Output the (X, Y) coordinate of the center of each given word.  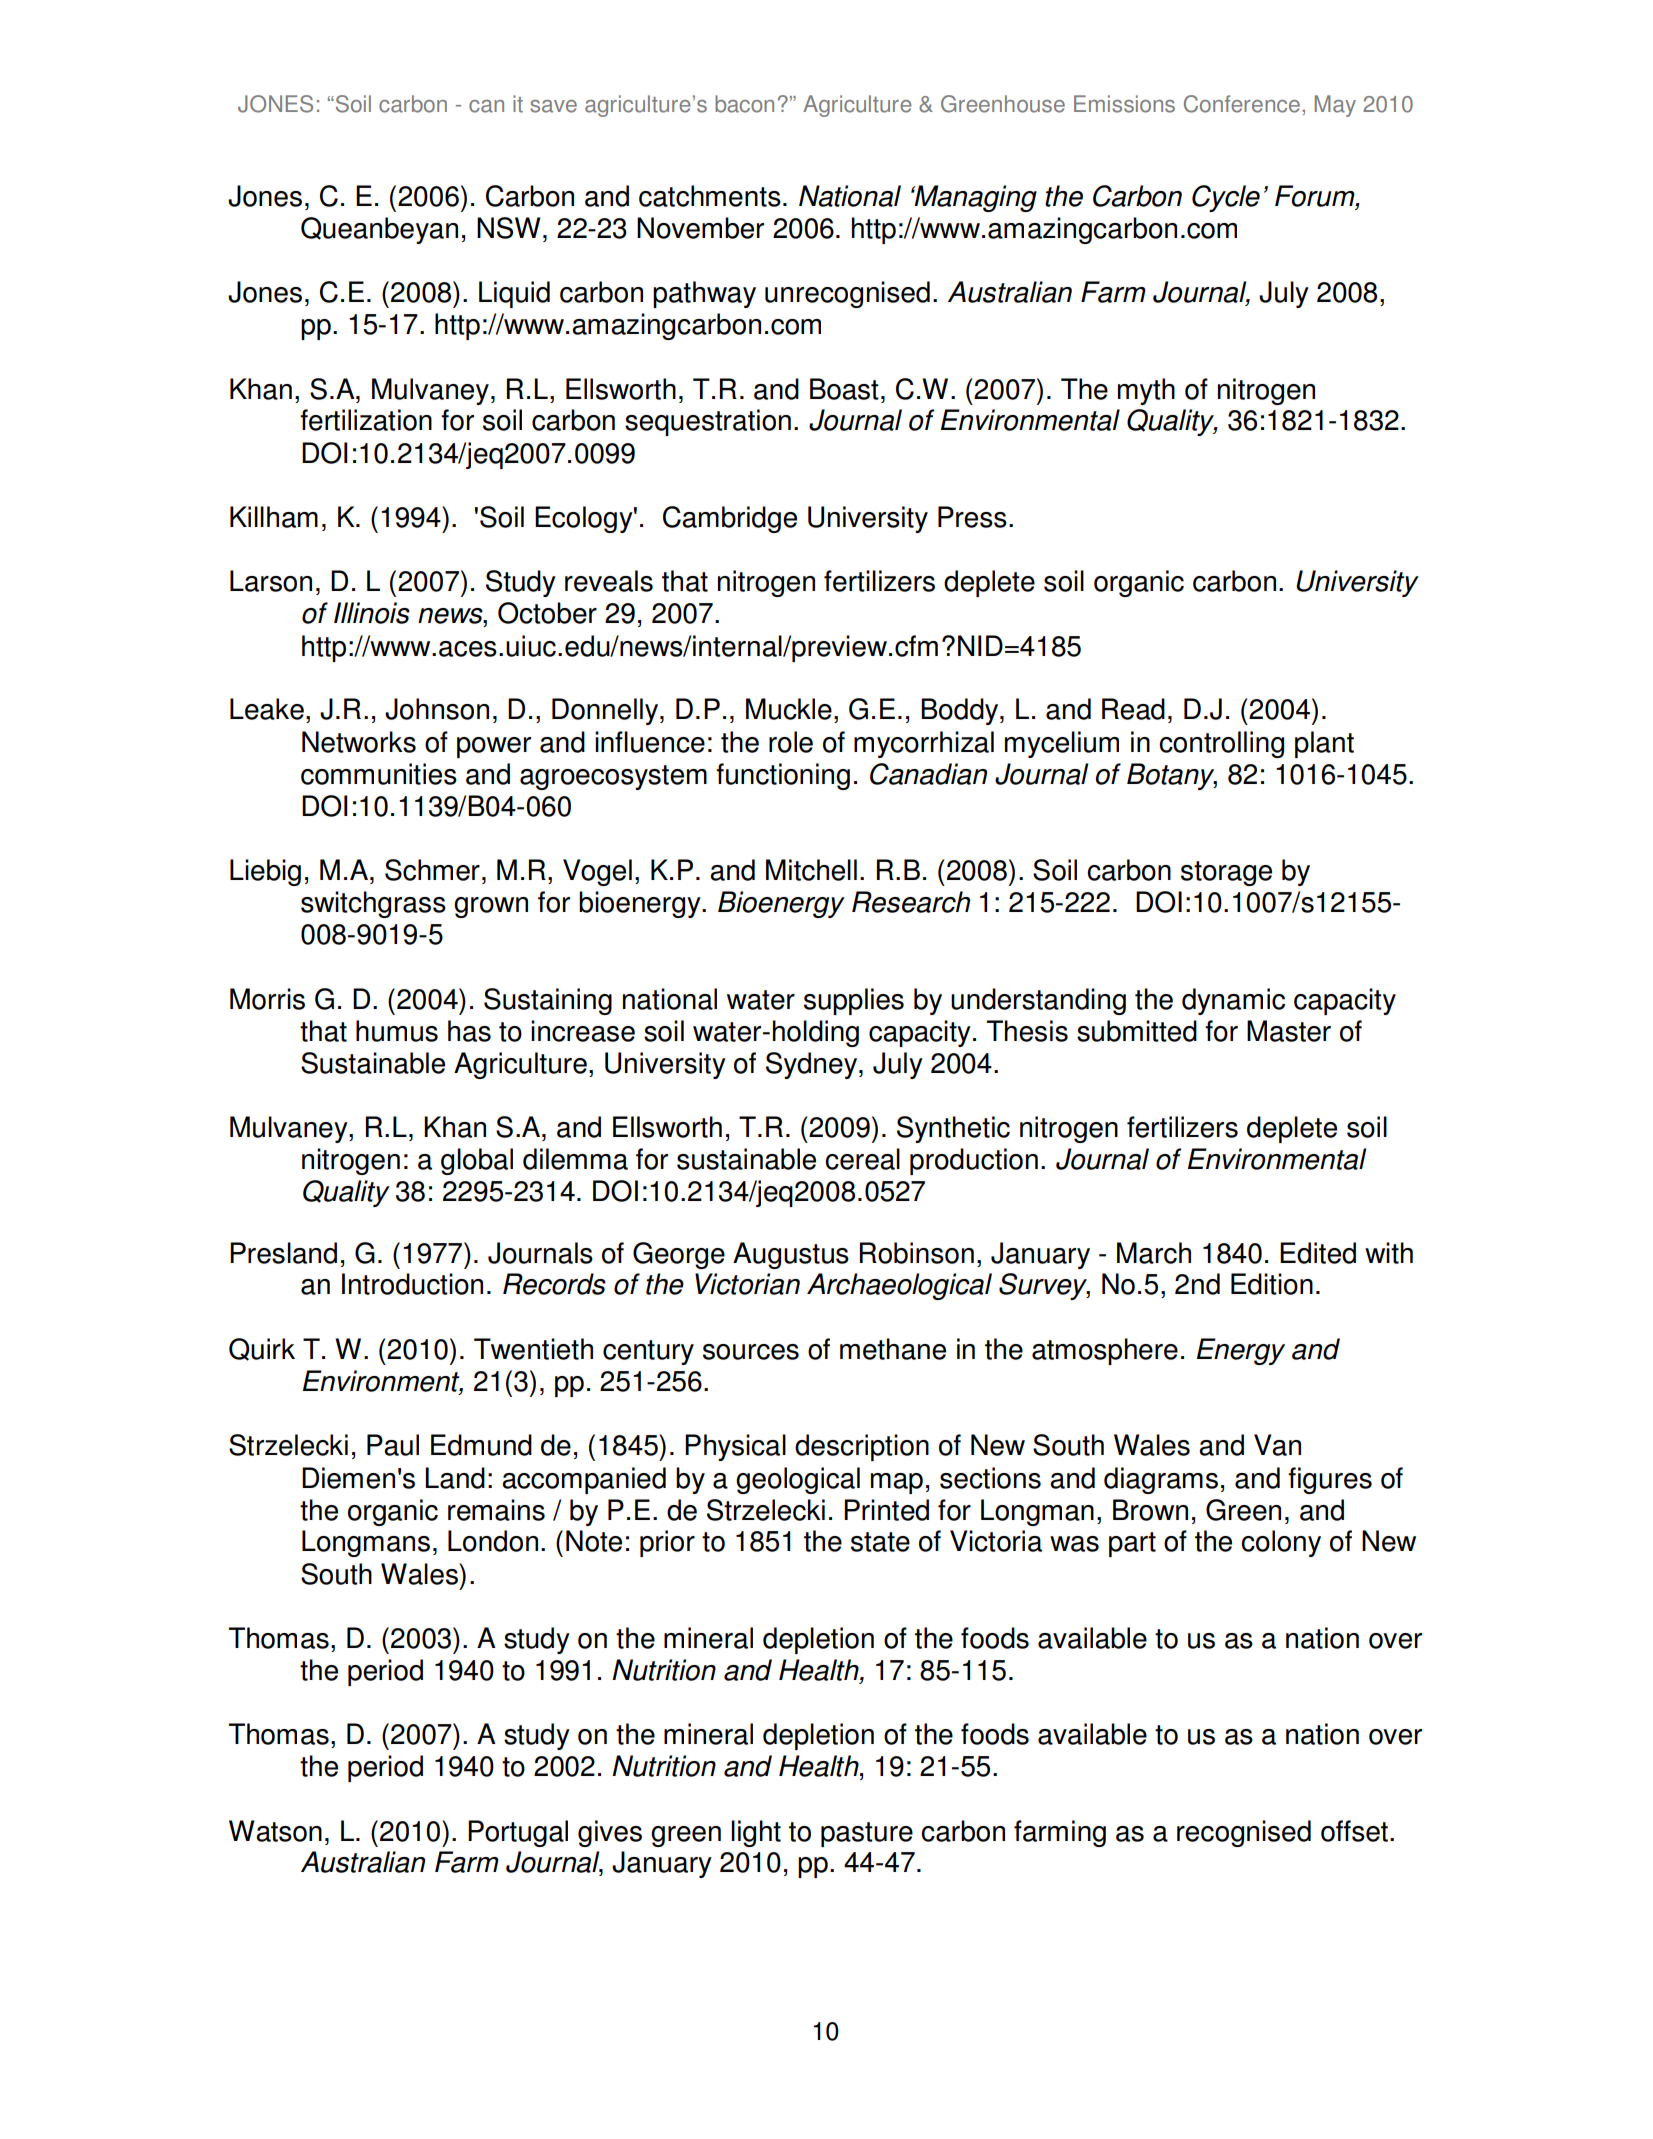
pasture (867, 1834)
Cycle (1226, 198)
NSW (509, 228)
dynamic (1233, 1001)
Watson (275, 1831)
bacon (744, 104)
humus (397, 1031)
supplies (854, 1001)
